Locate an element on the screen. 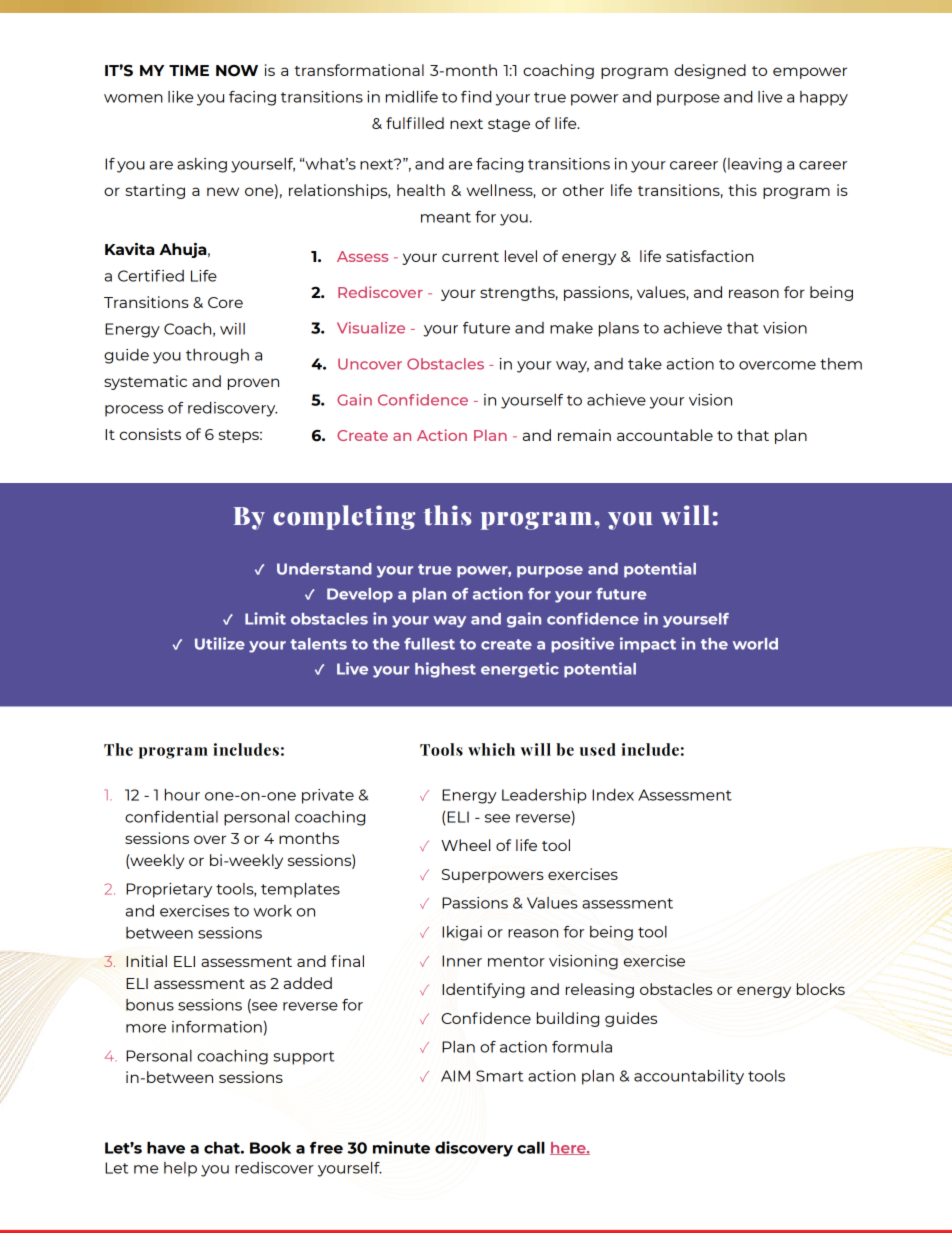  call is located at coordinates (531, 1147).
